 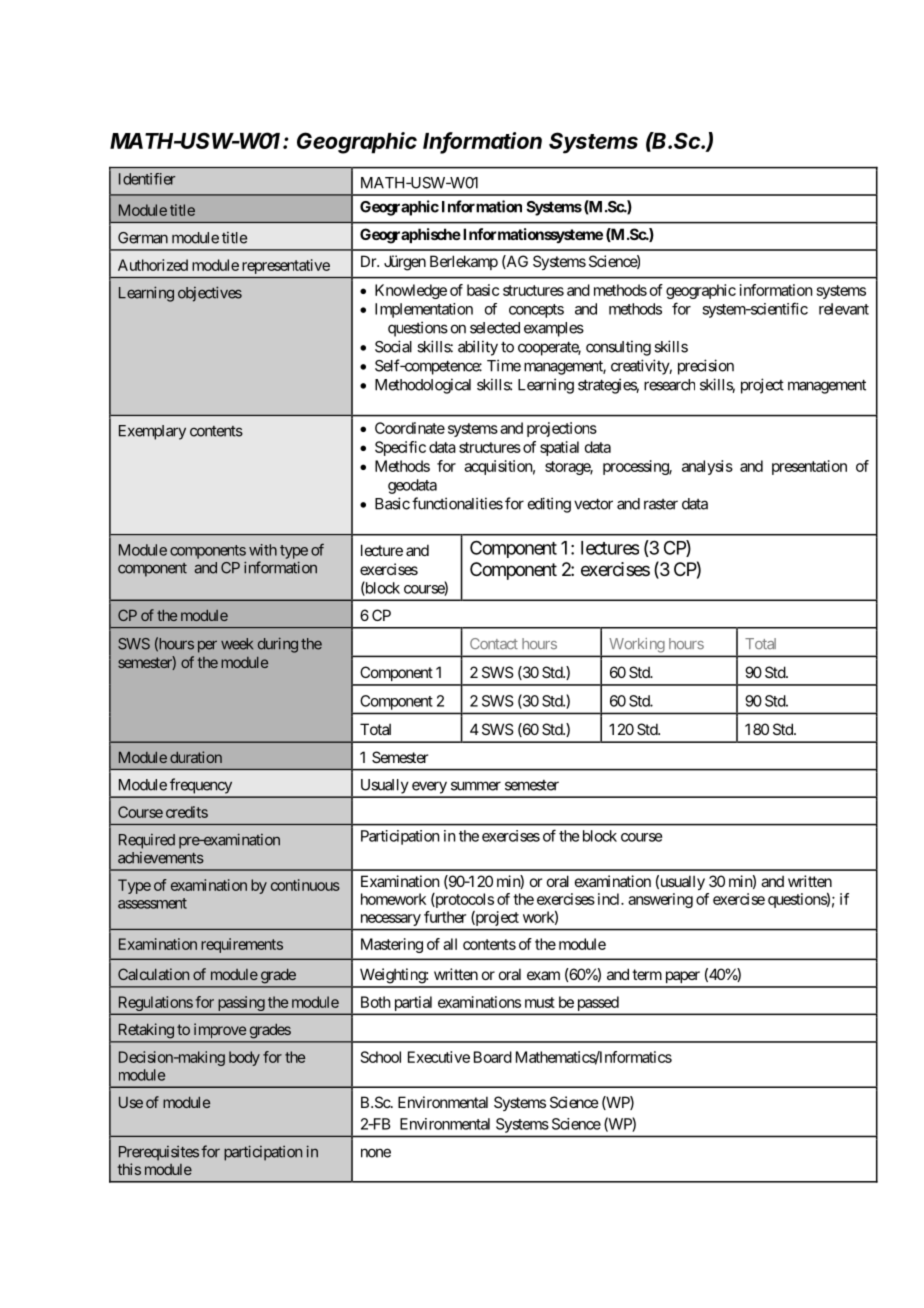 I want to click on editing, so click(x=549, y=505).
